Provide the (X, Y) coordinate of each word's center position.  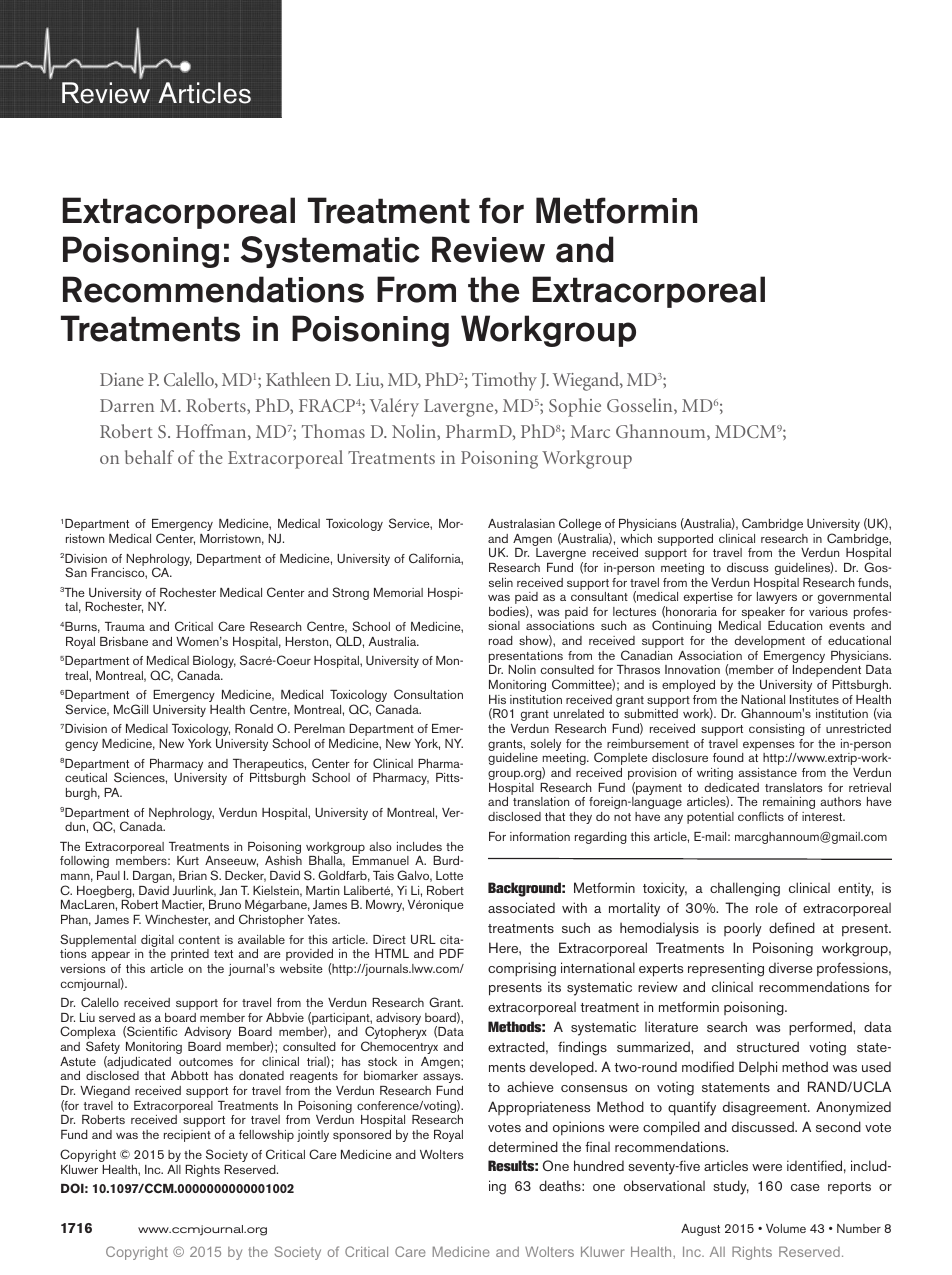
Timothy (504, 381)
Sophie (575, 407)
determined (523, 1146)
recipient (187, 1136)
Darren (127, 405)
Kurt (188, 860)
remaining (789, 803)
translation (541, 801)
